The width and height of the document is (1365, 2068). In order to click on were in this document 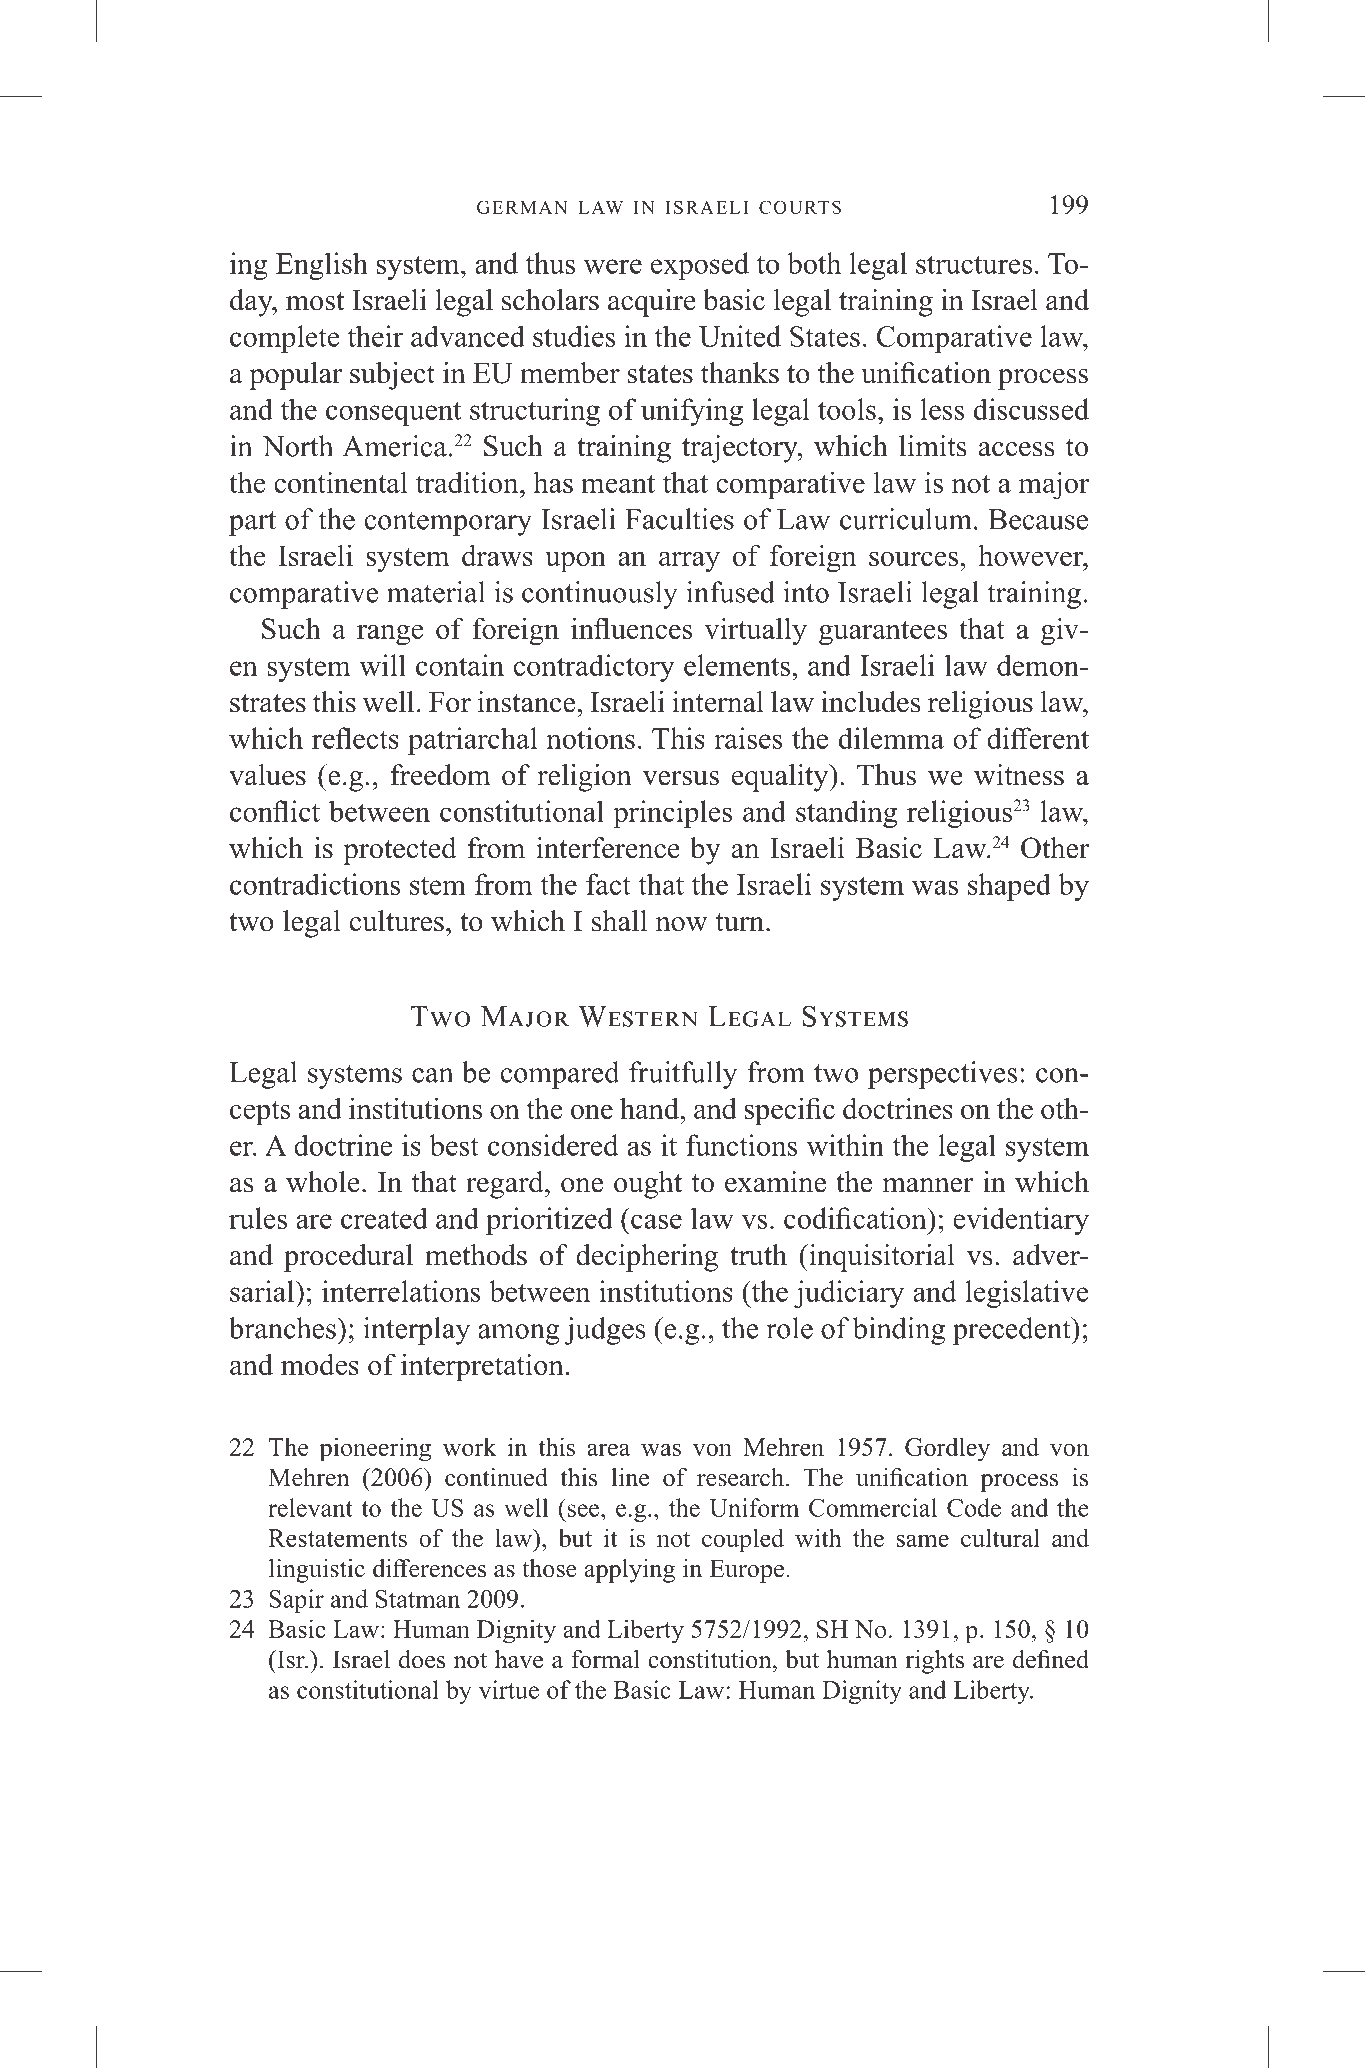, I will do `click(613, 266)`.
